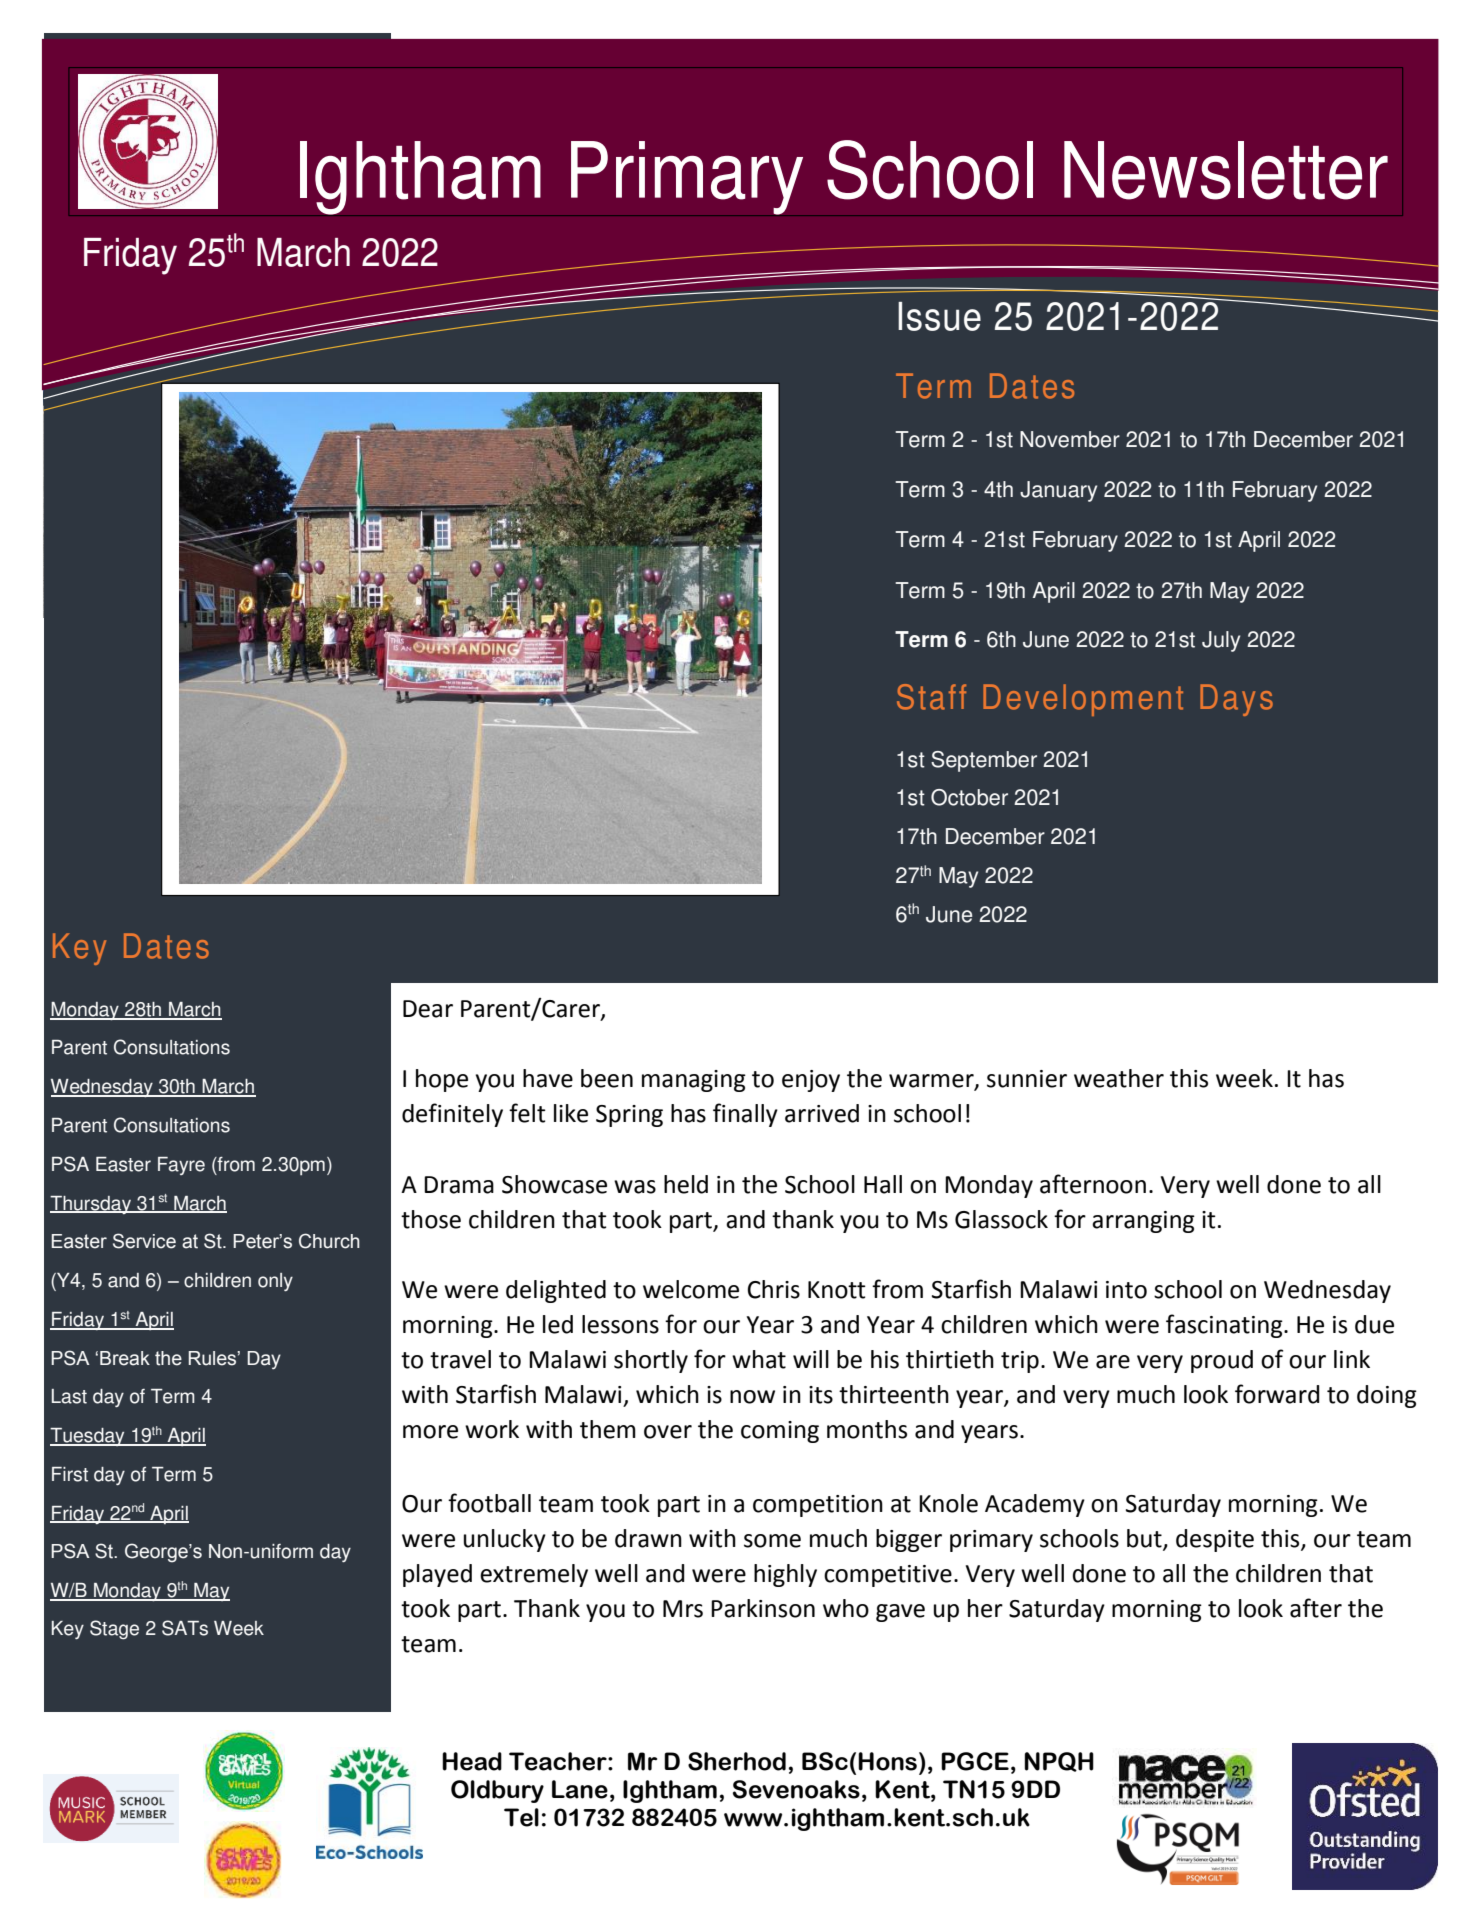 The image size is (1482, 1918). Describe the element at coordinates (114, 1629) in the screenshot. I see `Stage` at that location.
